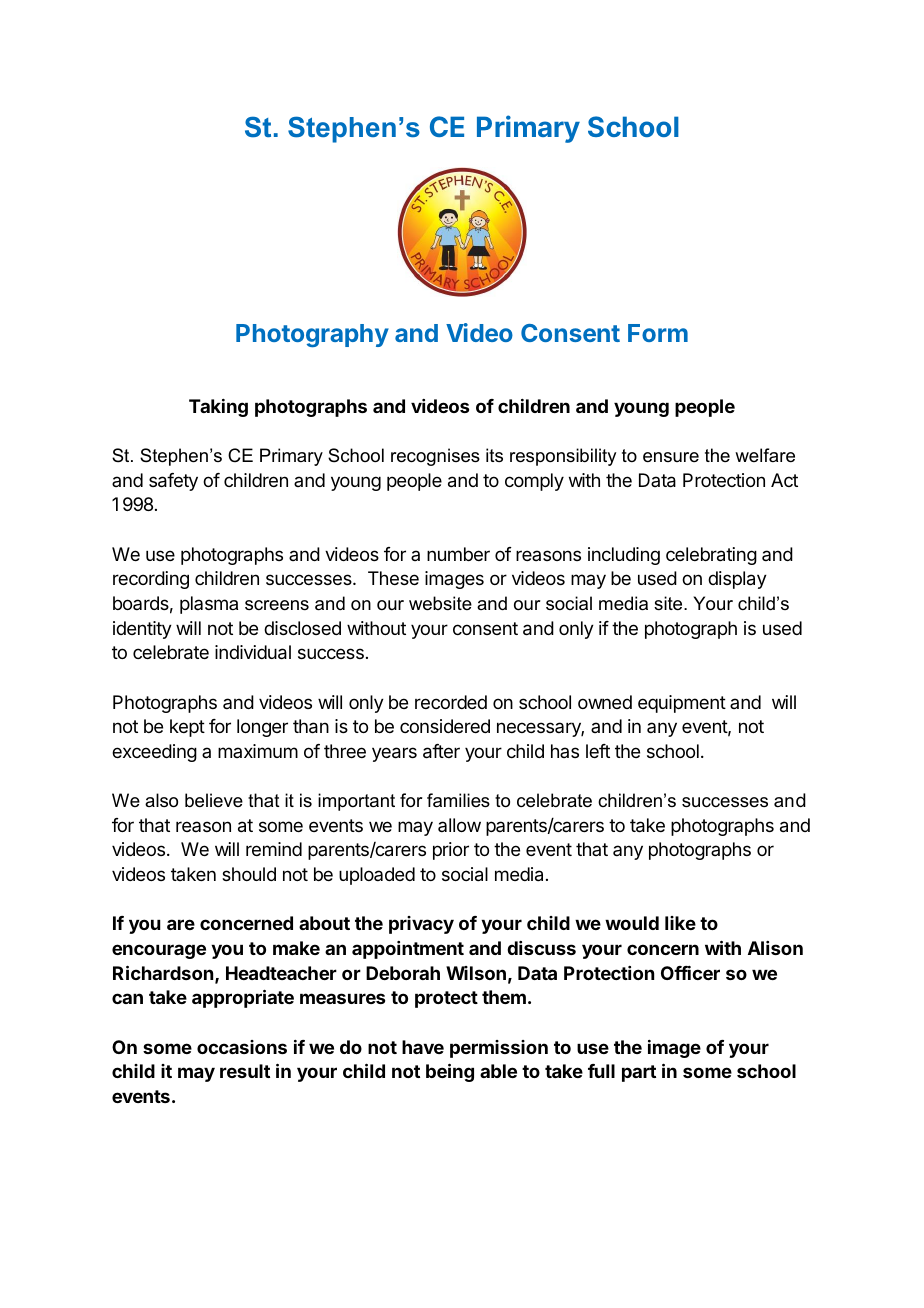  What do you see at coordinates (737, 580) in the image?
I see `display` at bounding box center [737, 580].
